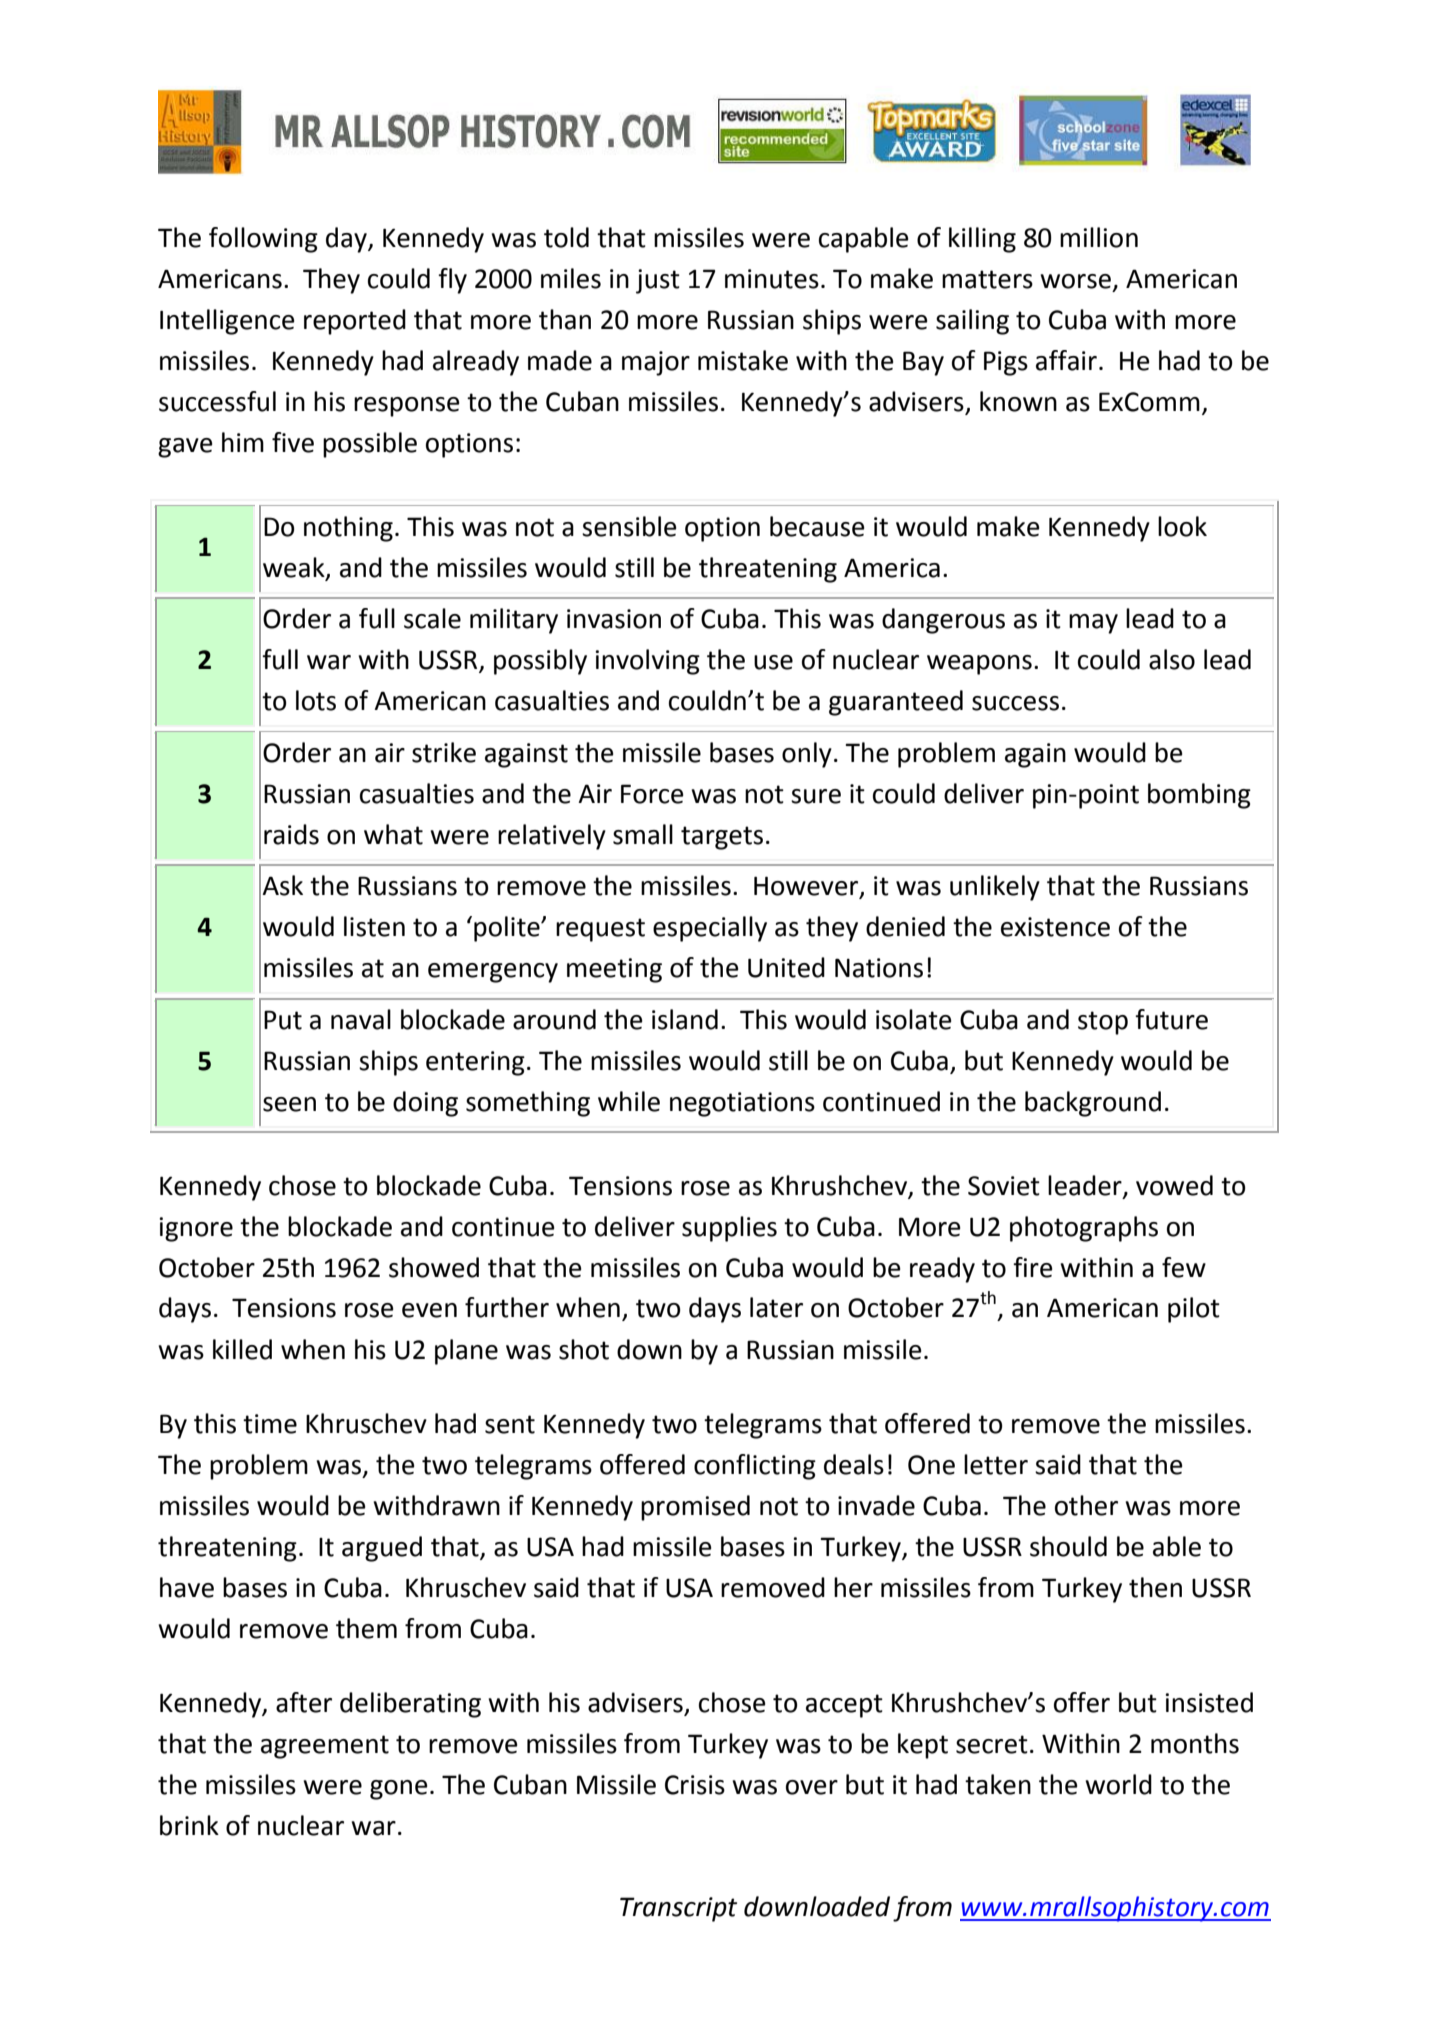 This page has height=2043, width=1445. Describe the element at coordinates (374, 926) in the page. I see `listen` at that location.
